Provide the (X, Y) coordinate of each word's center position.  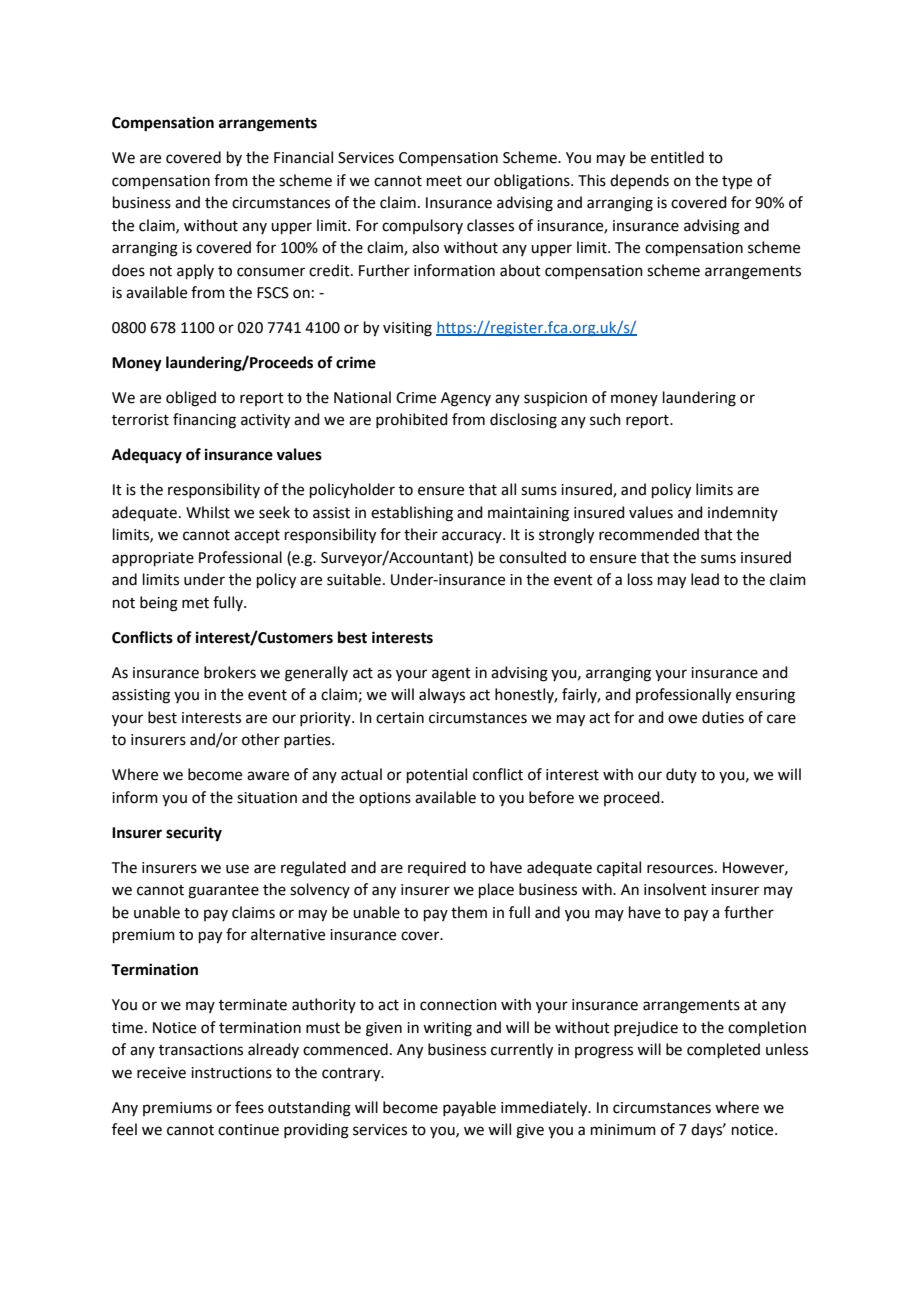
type (737, 182)
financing (204, 421)
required (437, 868)
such (605, 419)
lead (705, 579)
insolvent (675, 889)
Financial (303, 157)
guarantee (223, 892)
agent (451, 675)
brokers (230, 672)
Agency (466, 399)
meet (444, 181)
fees (249, 1107)
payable (469, 1108)
